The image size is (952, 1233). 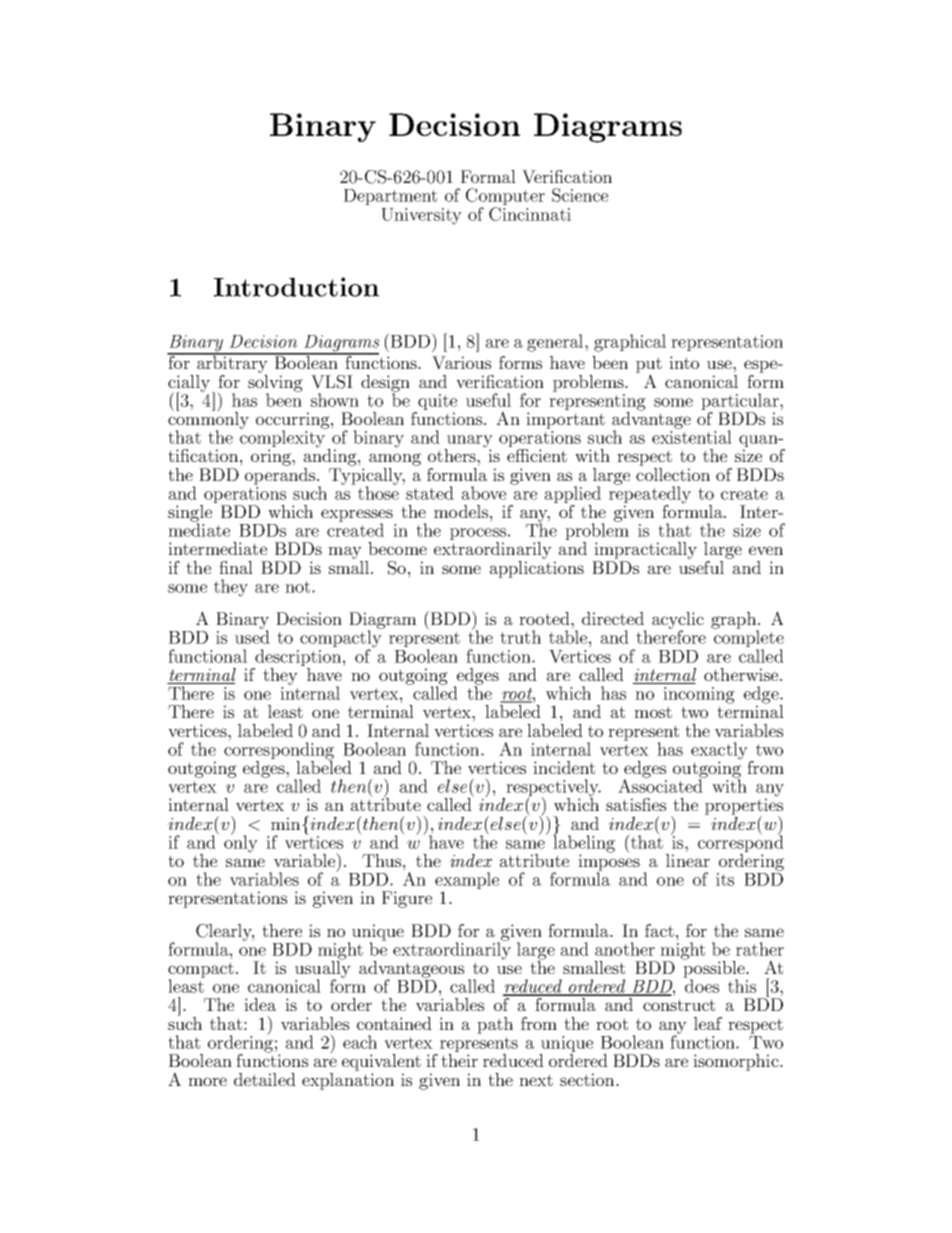 I want to click on isomorphic, so click(x=737, y=1062).
